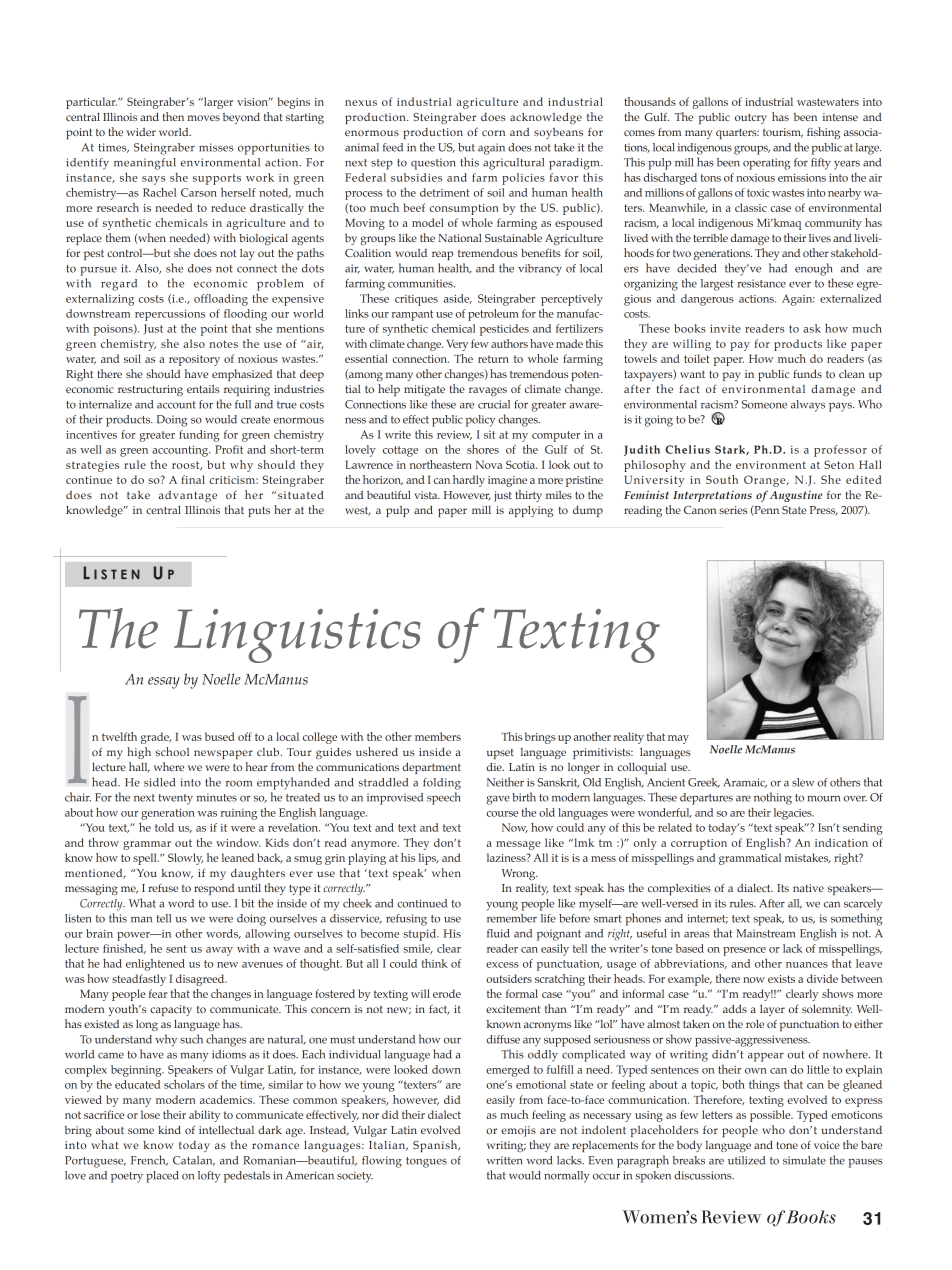 Image resolution: width=952 pixels, height=1270 pixels. Describe the element at coordinates (493, 133) in the screenshot. I see `corn` at that location.
